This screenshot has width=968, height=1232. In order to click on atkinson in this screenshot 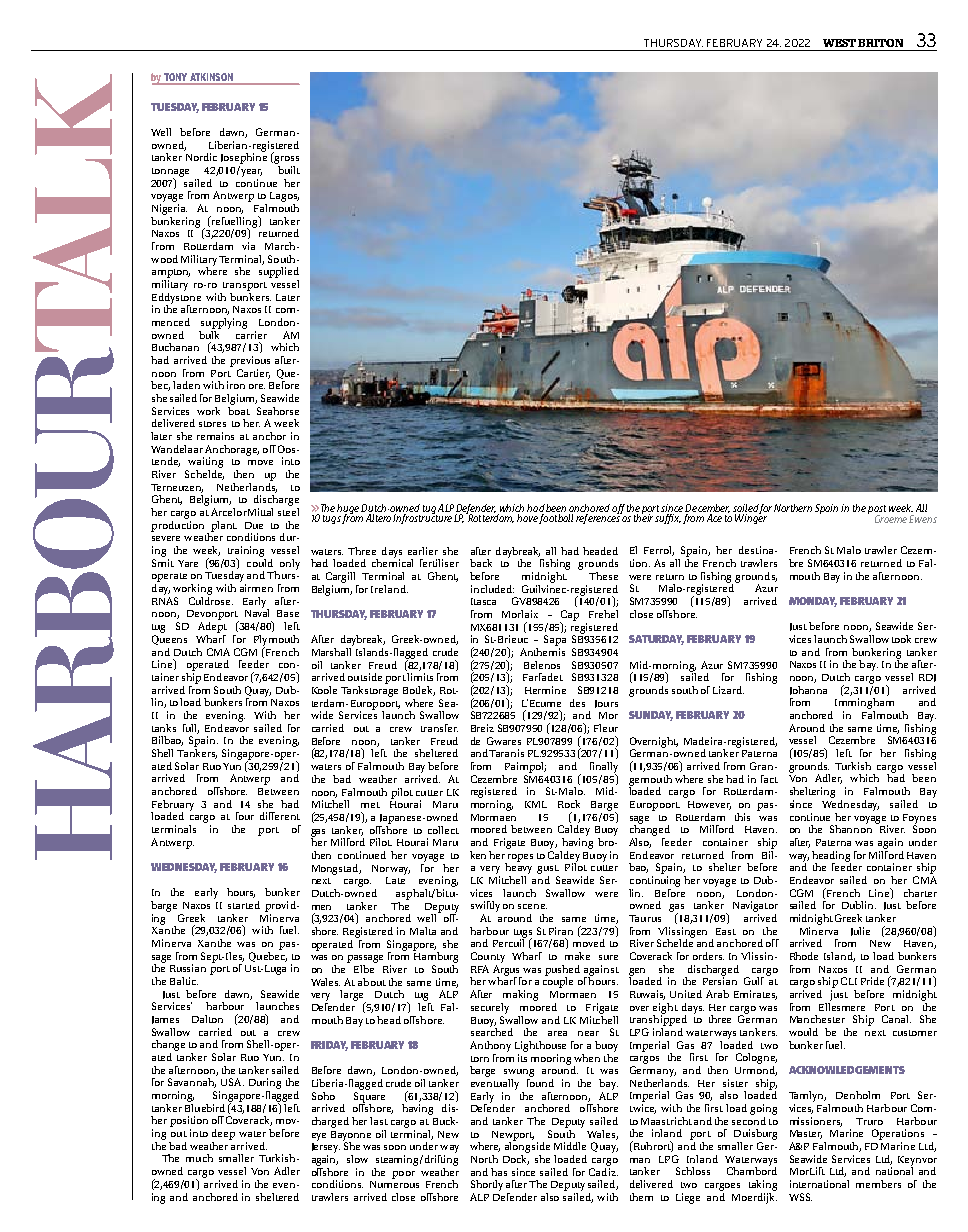, I will do `click(211, 77)`.
